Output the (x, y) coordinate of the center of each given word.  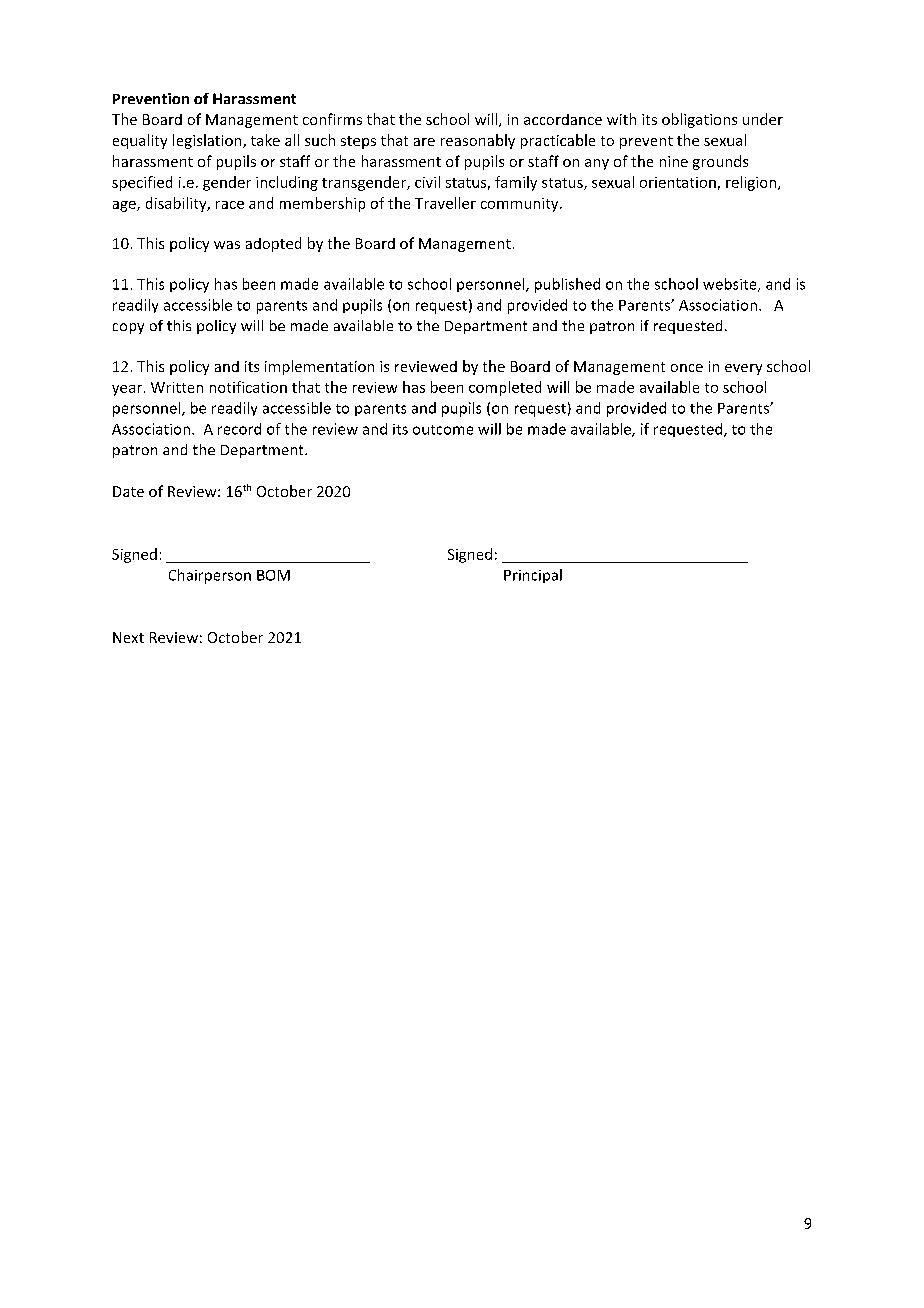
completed (505, 388)
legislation (208, 141)
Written (177, 387)
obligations (699, 120)
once (687, 368)
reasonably (478, 141)
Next (128, 637)
